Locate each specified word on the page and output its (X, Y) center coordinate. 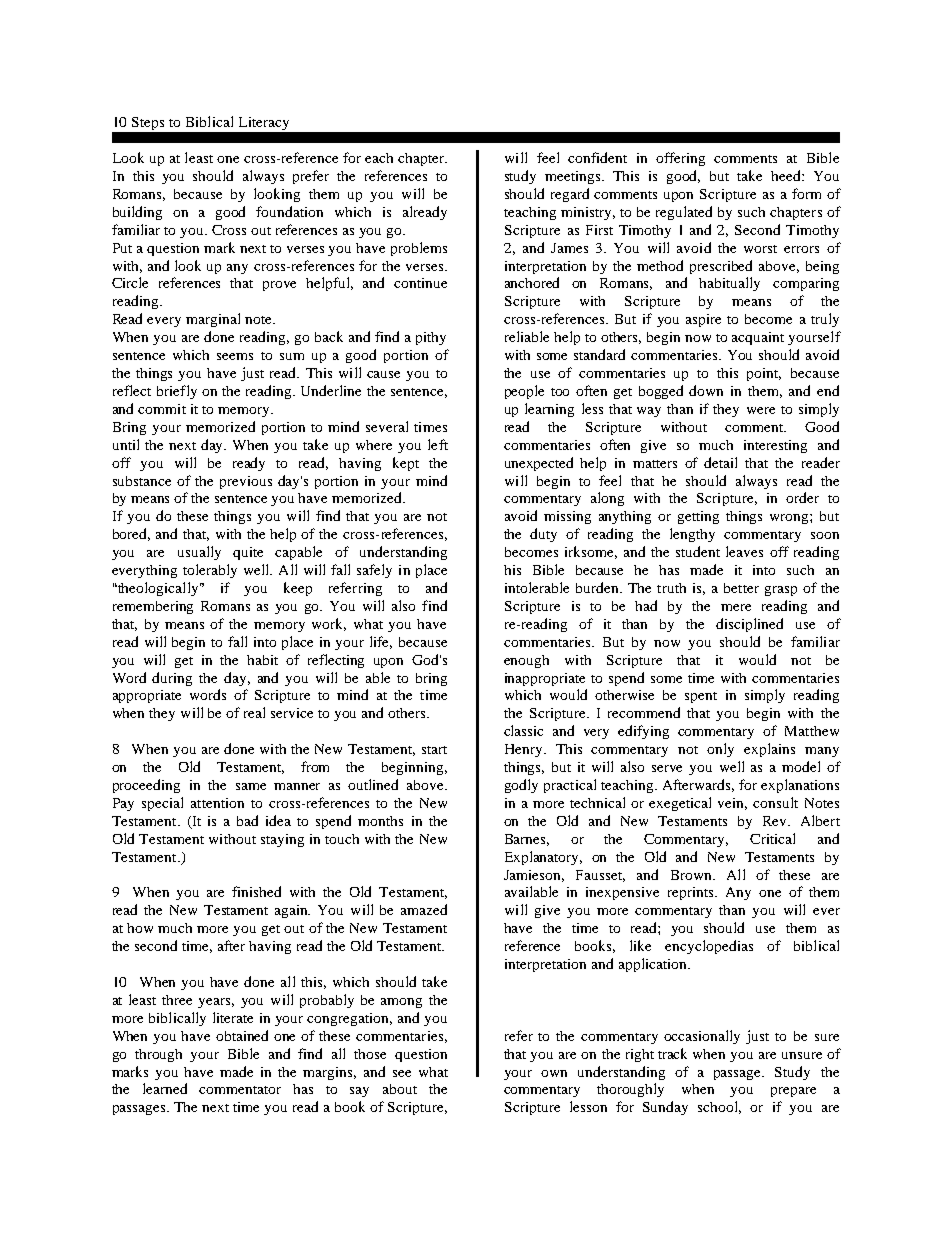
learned (165, 1088)
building (137, 213)
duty (543, 535)
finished (256, 891)
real (254, 712)
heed (787, 175)
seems (235, 356)
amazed (424, 909)
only (720, 750)
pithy (431, 338)
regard (570, 195)
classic (523, 730)
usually (199, 553)
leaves (744, 551)
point (764, 374)
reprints (692, 893)
